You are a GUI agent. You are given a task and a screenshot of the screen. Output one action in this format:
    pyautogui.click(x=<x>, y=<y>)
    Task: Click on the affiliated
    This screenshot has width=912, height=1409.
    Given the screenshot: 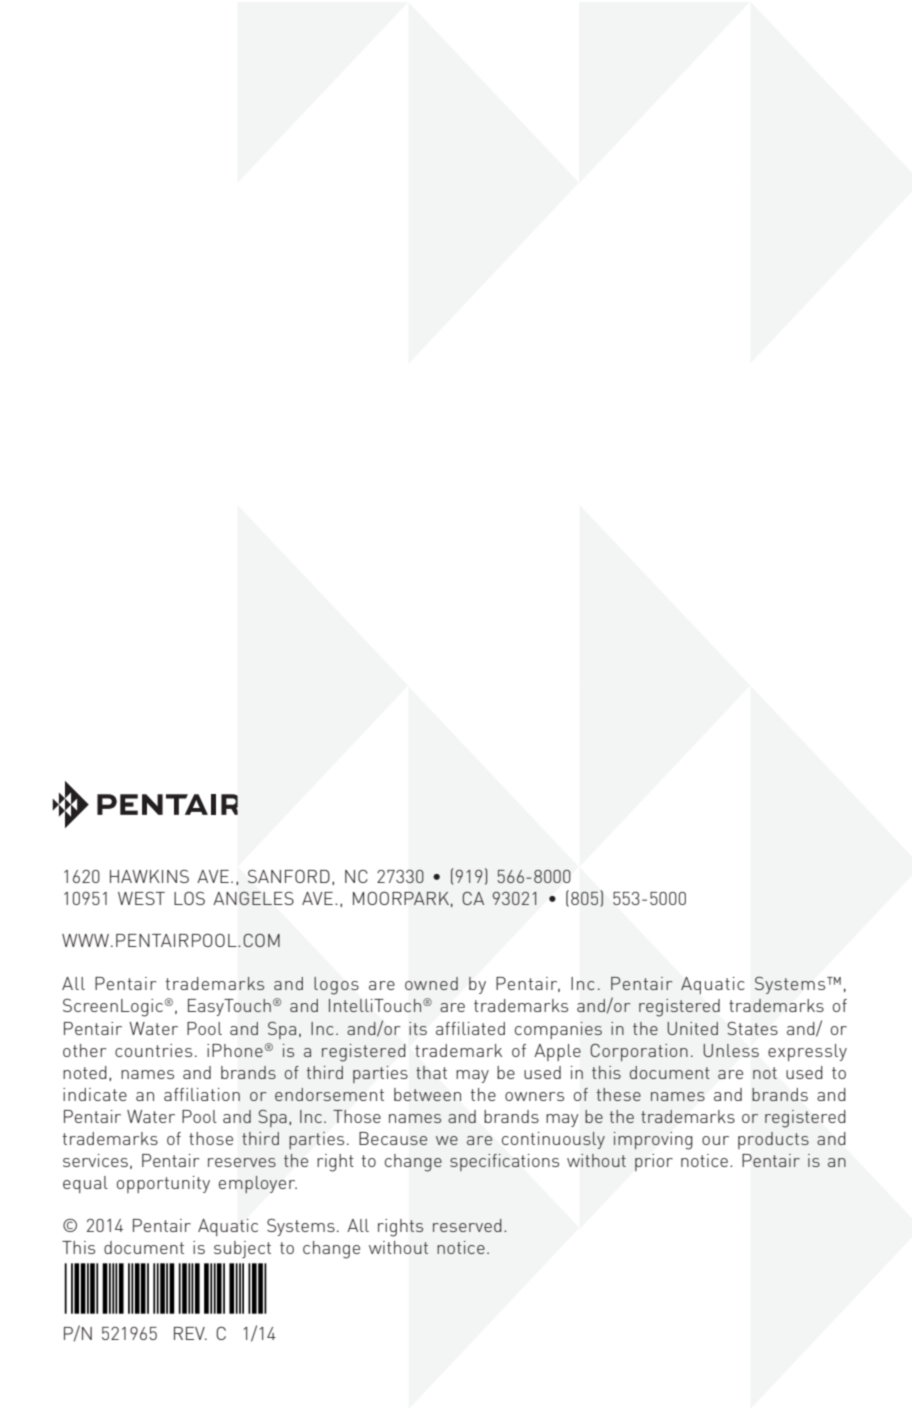 What is the action you would take?
    pyautogui.click(x=470, y=1028)
